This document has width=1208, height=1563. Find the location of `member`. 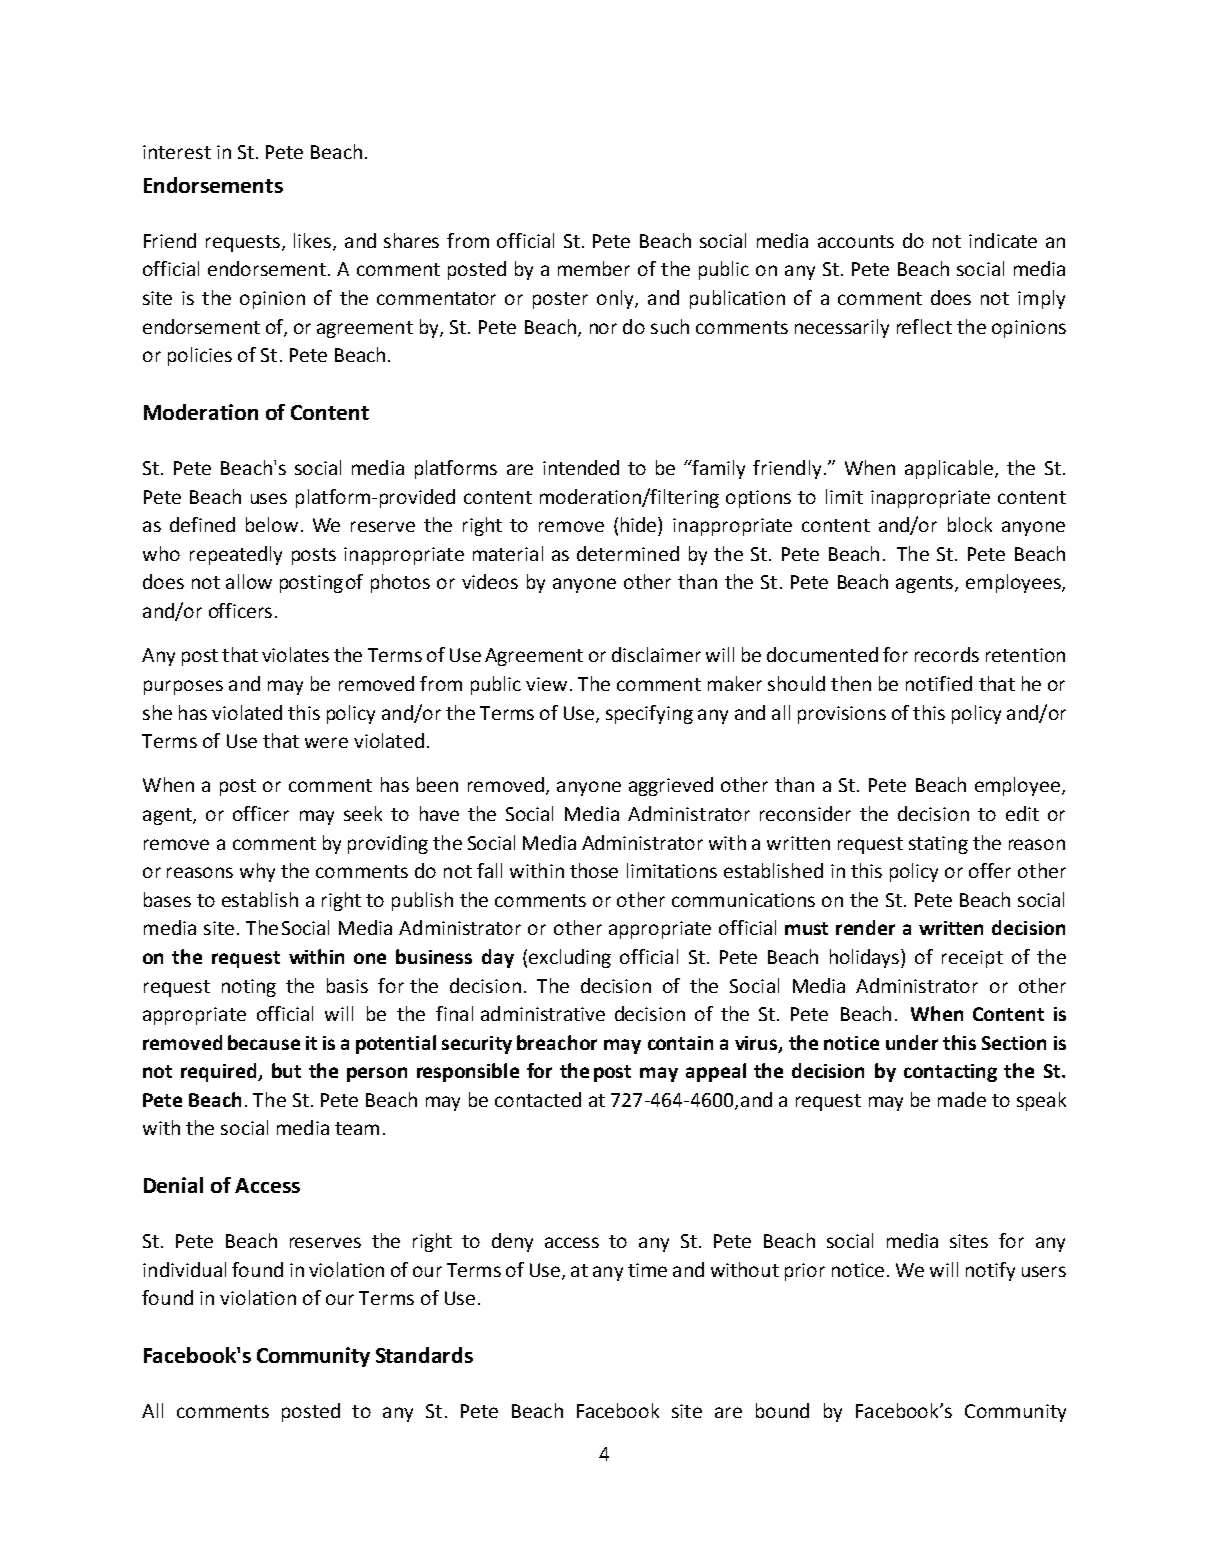

member is located at coordinates (594, 268).
